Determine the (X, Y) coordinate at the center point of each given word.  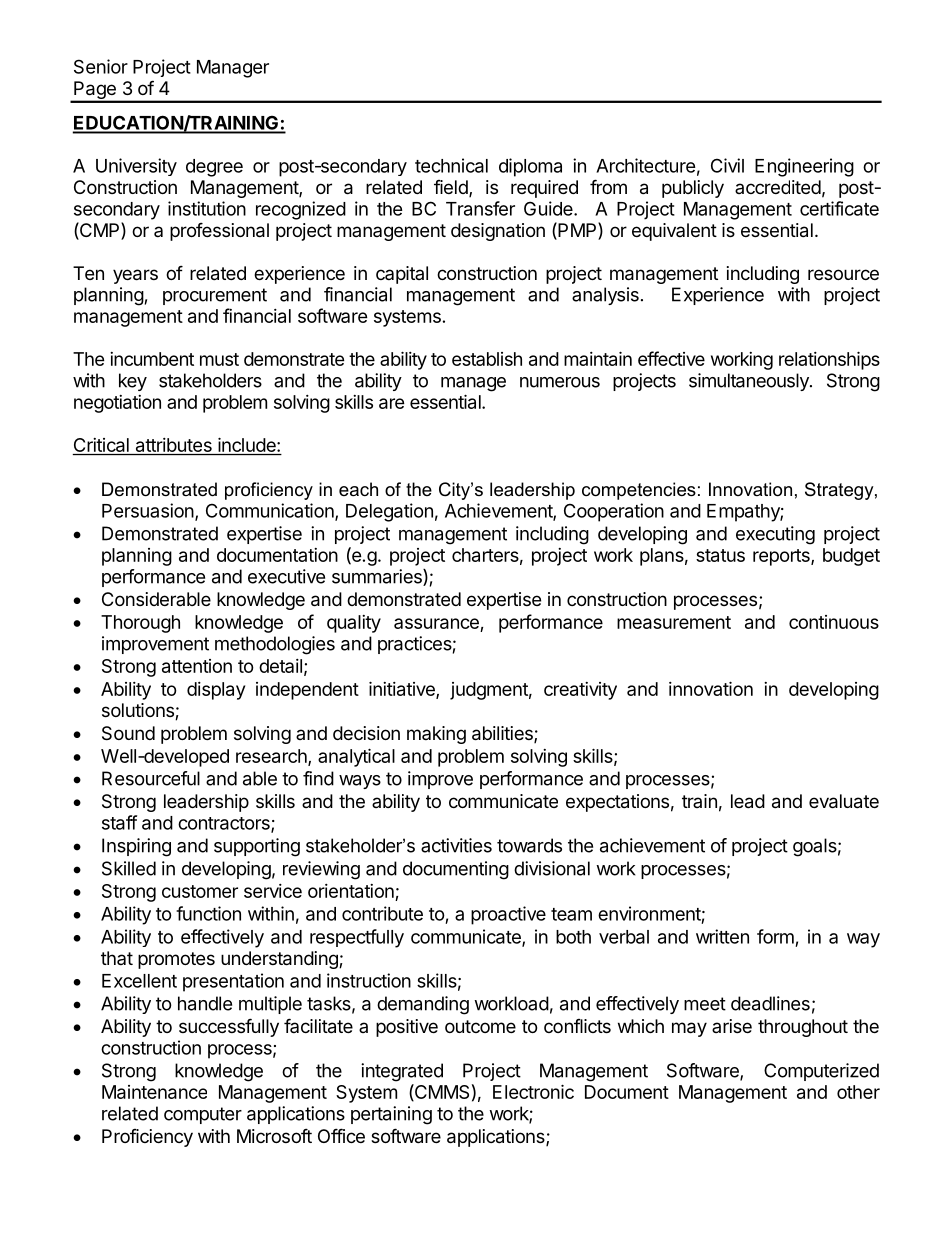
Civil (727, 165)
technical (451, 165)
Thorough (140, 624)
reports (782, 557)
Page (95, 91)
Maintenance (154, 1092)
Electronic (533, 1091)
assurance (436, 623)
